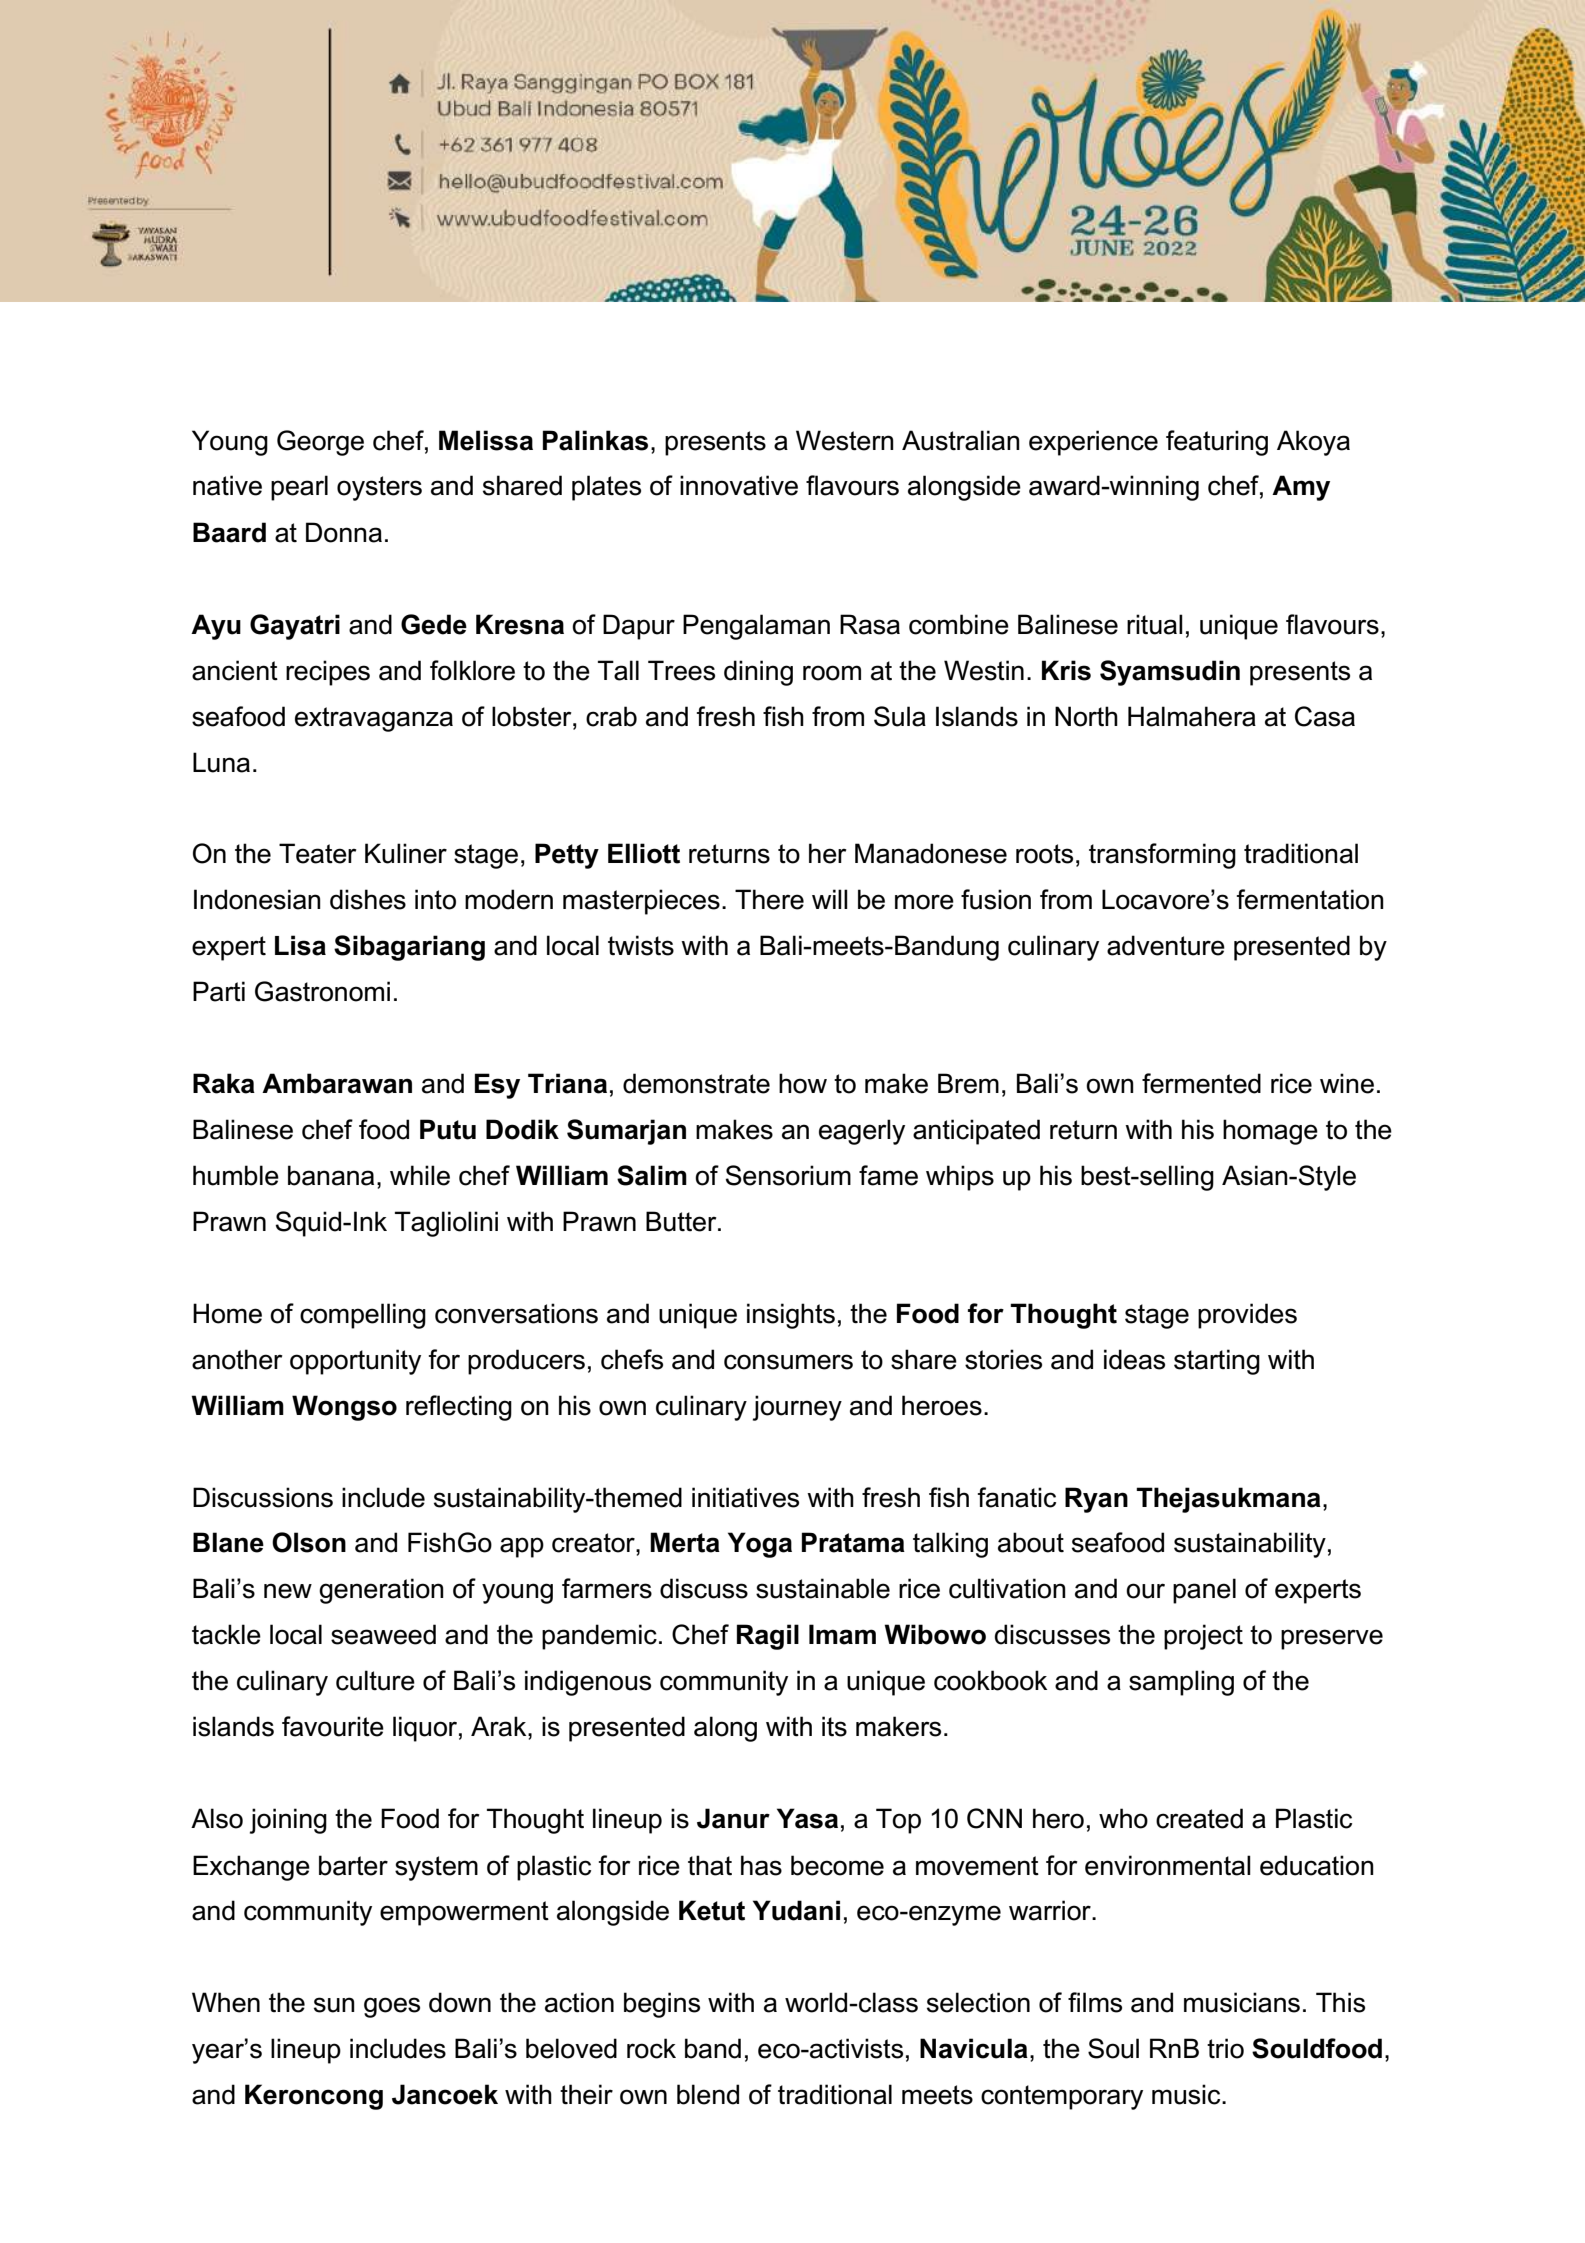  I want to click on panel, so click(1204, 1591).
